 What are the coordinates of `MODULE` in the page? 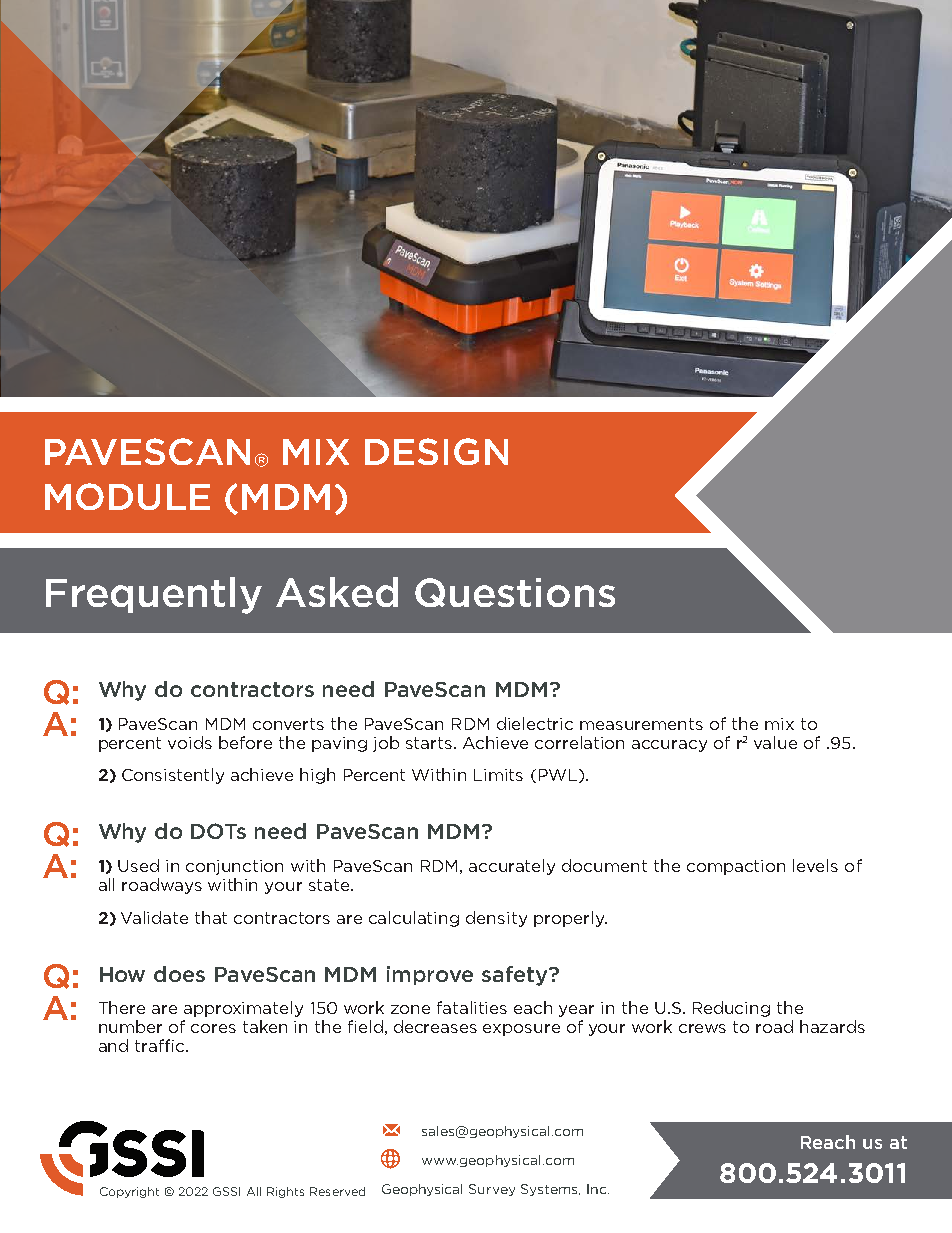 It's located at (127, 496).
